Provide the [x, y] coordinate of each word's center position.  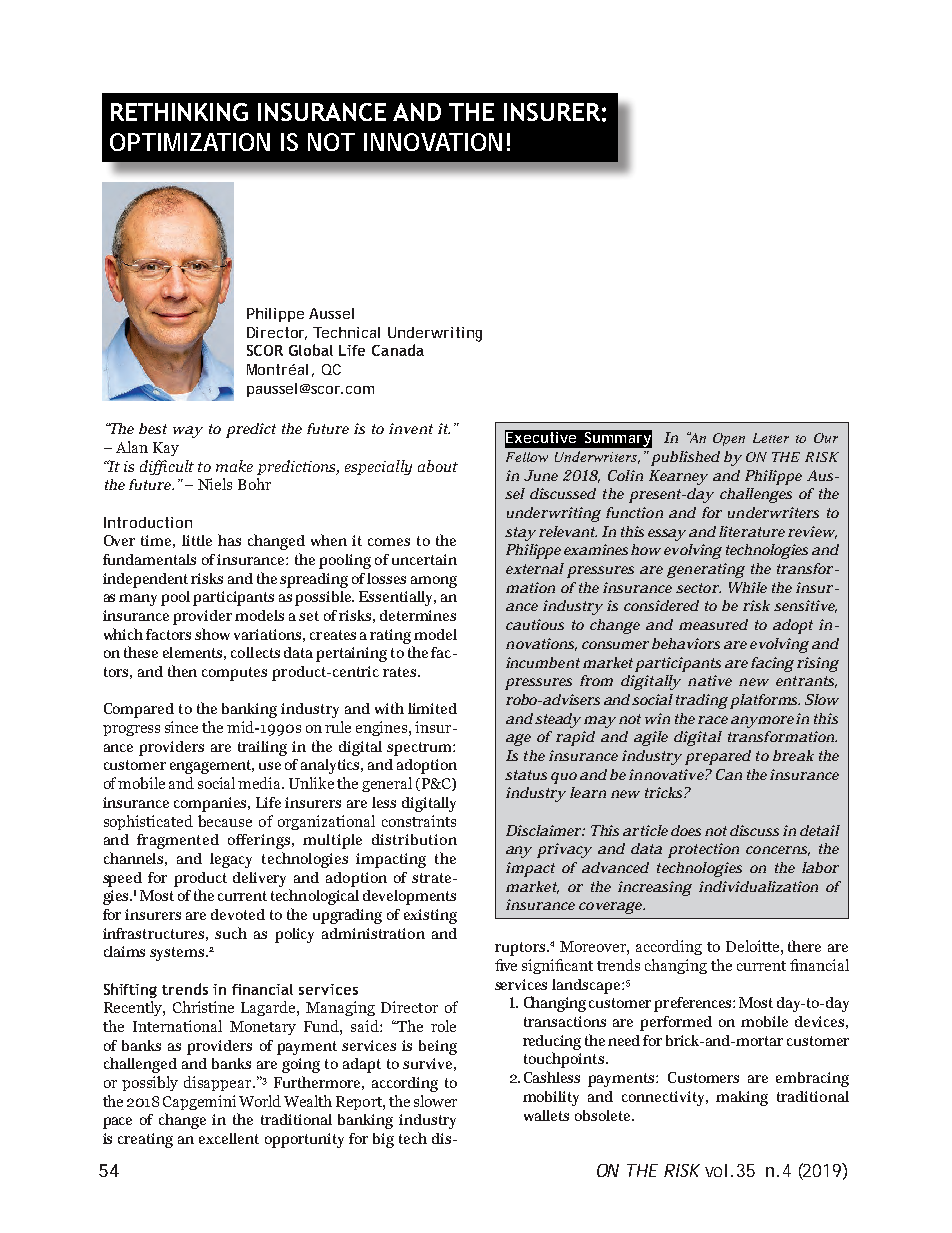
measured [713, 624]
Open [729, 439]
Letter [771, 438]
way [188, 432]
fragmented [178, 841]
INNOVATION [433, 142]
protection [703, 850]
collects [255, 652]
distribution [414, 839]
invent [411, 428]
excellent [229, 1138]
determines [418, 615]
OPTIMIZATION [190, 142]
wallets [546, 1115]
